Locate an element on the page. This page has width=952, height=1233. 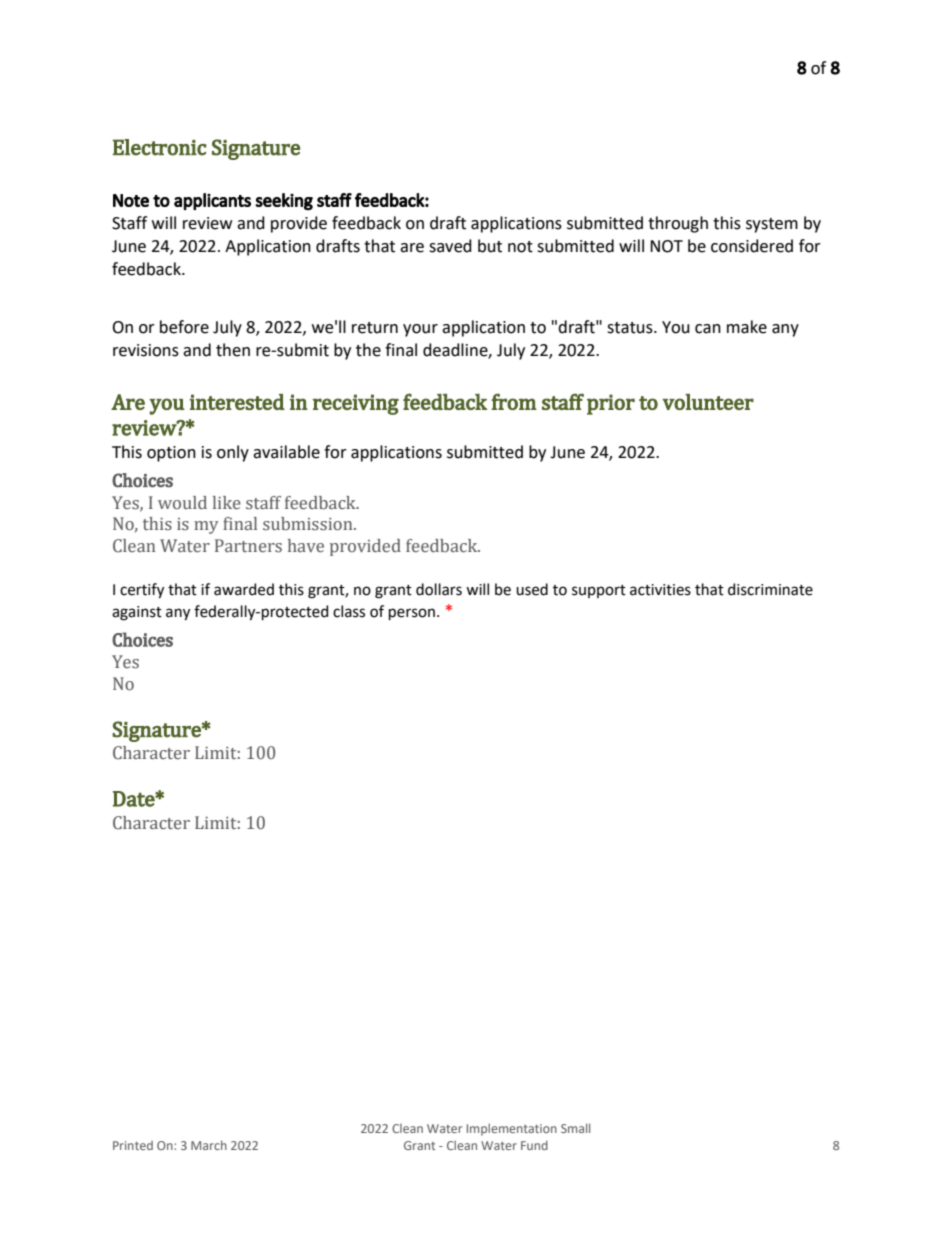
activities is located at coordinates (660, 590).
